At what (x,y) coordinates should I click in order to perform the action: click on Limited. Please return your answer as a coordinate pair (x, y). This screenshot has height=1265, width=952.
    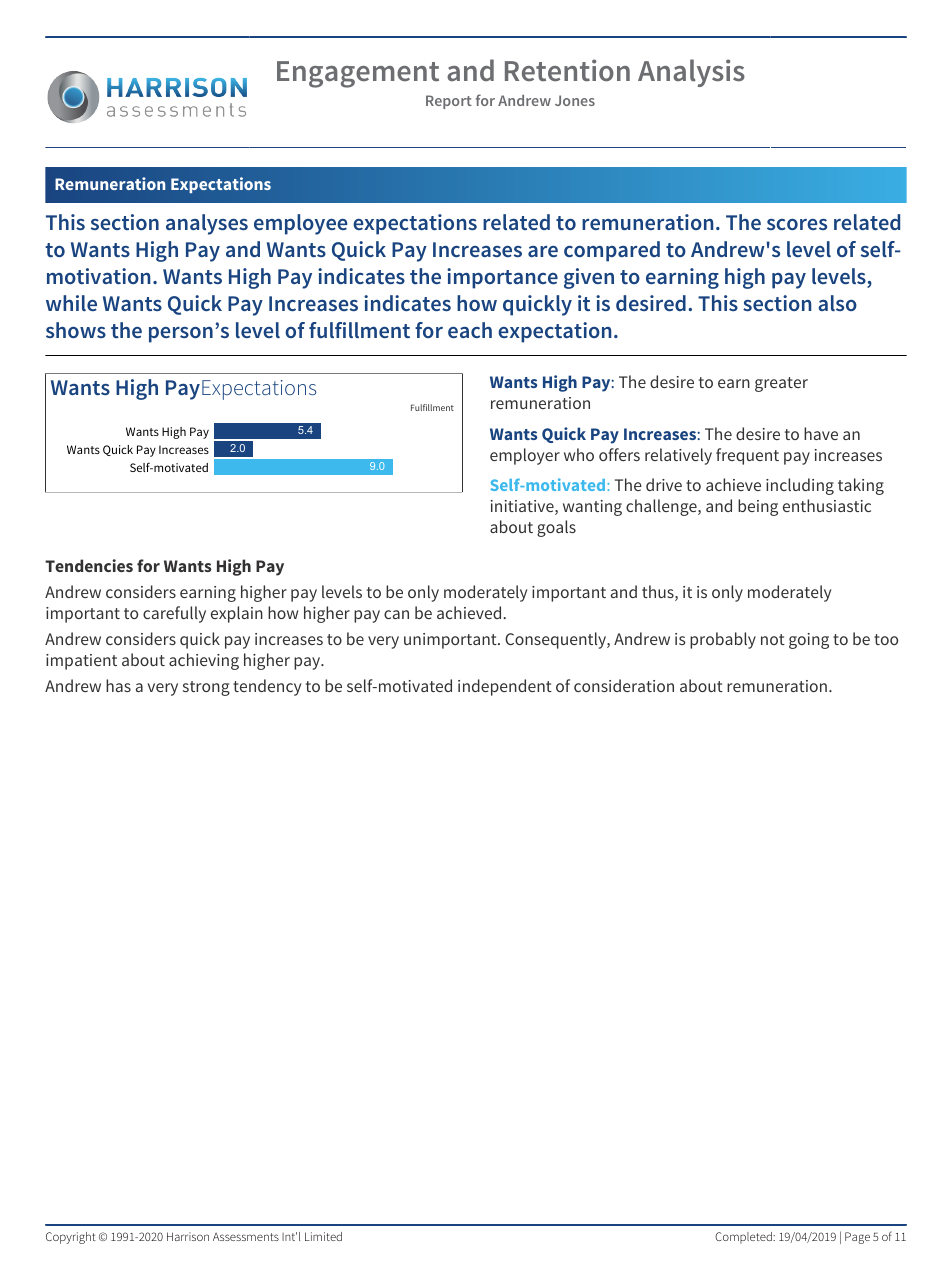
    Looking at the image, I should click on (323, 1236).
